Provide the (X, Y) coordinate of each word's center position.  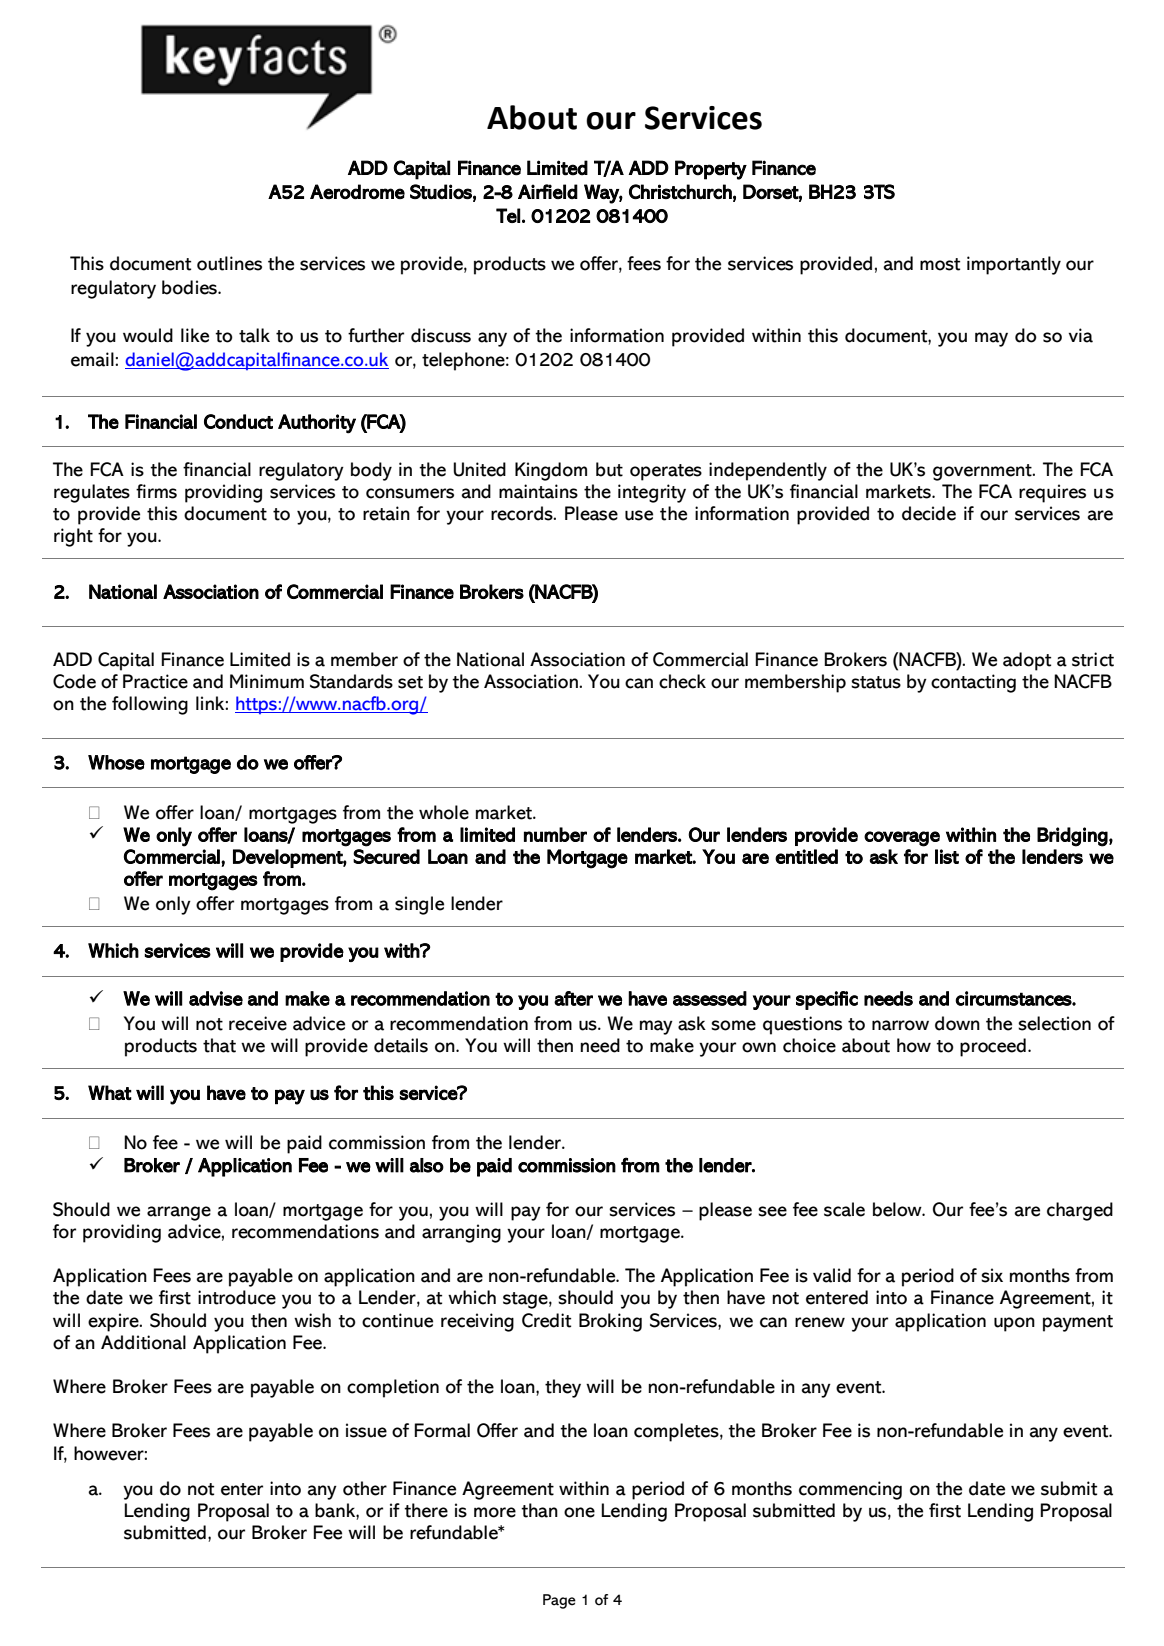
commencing (850, 1490)
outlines (229, 263)
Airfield (548, 191)
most (940, 264)
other (365, 1488)
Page (559, 1601)
